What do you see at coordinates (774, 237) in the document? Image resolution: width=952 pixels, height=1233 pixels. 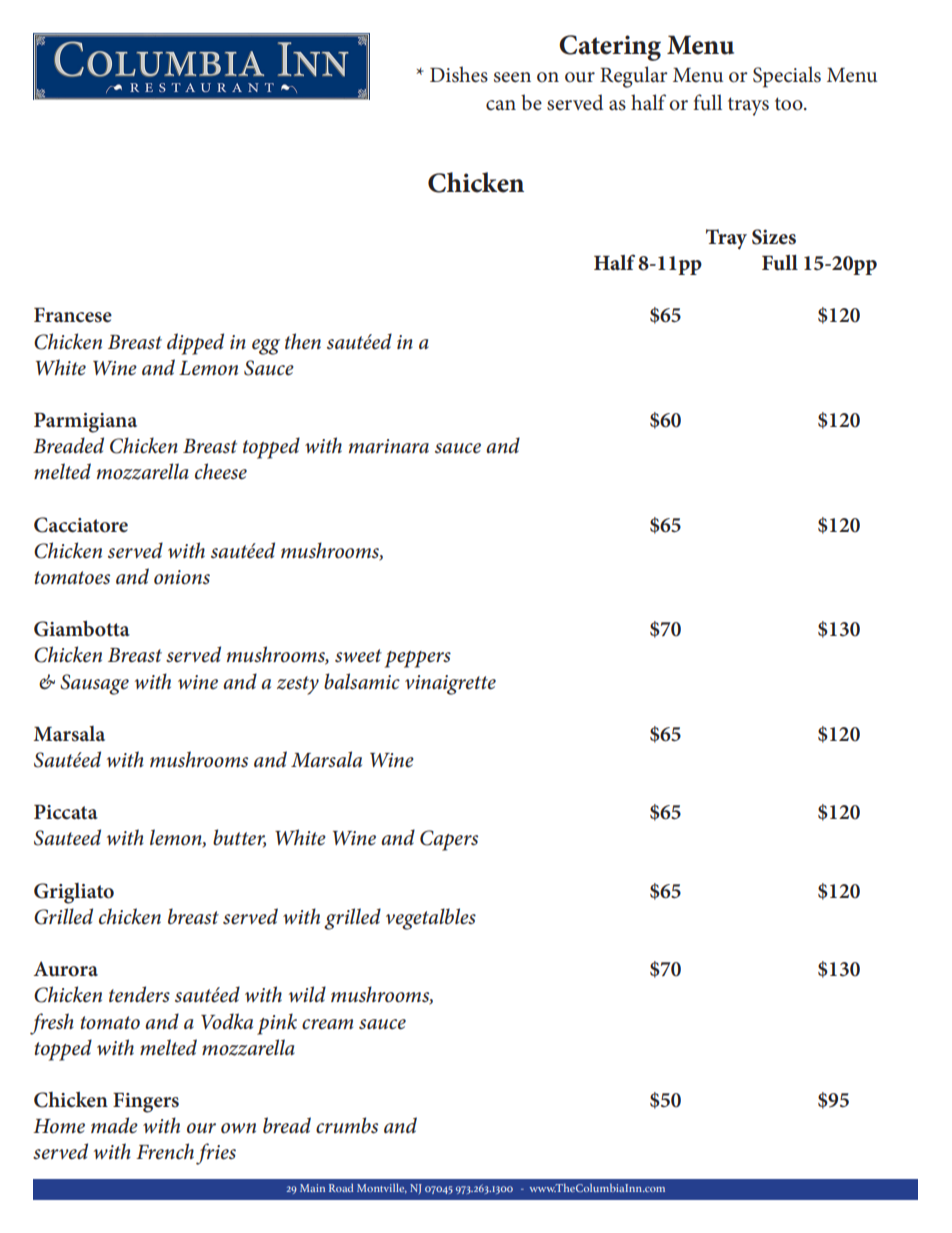 I see `Sizes` at bounding box center [774, 237].
